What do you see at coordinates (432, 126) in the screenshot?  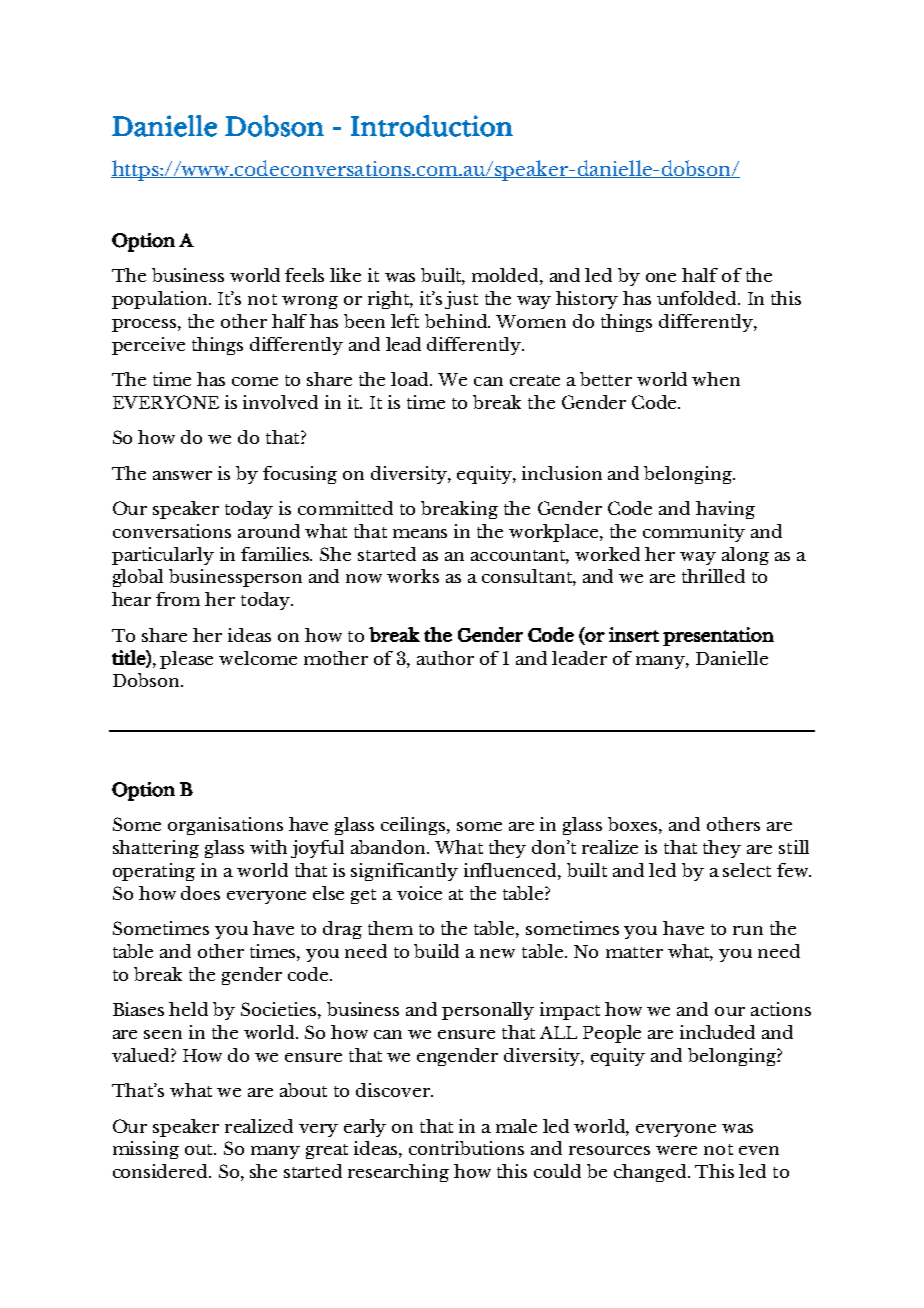 I see `Introduction` at bounding box center [432, 126].
